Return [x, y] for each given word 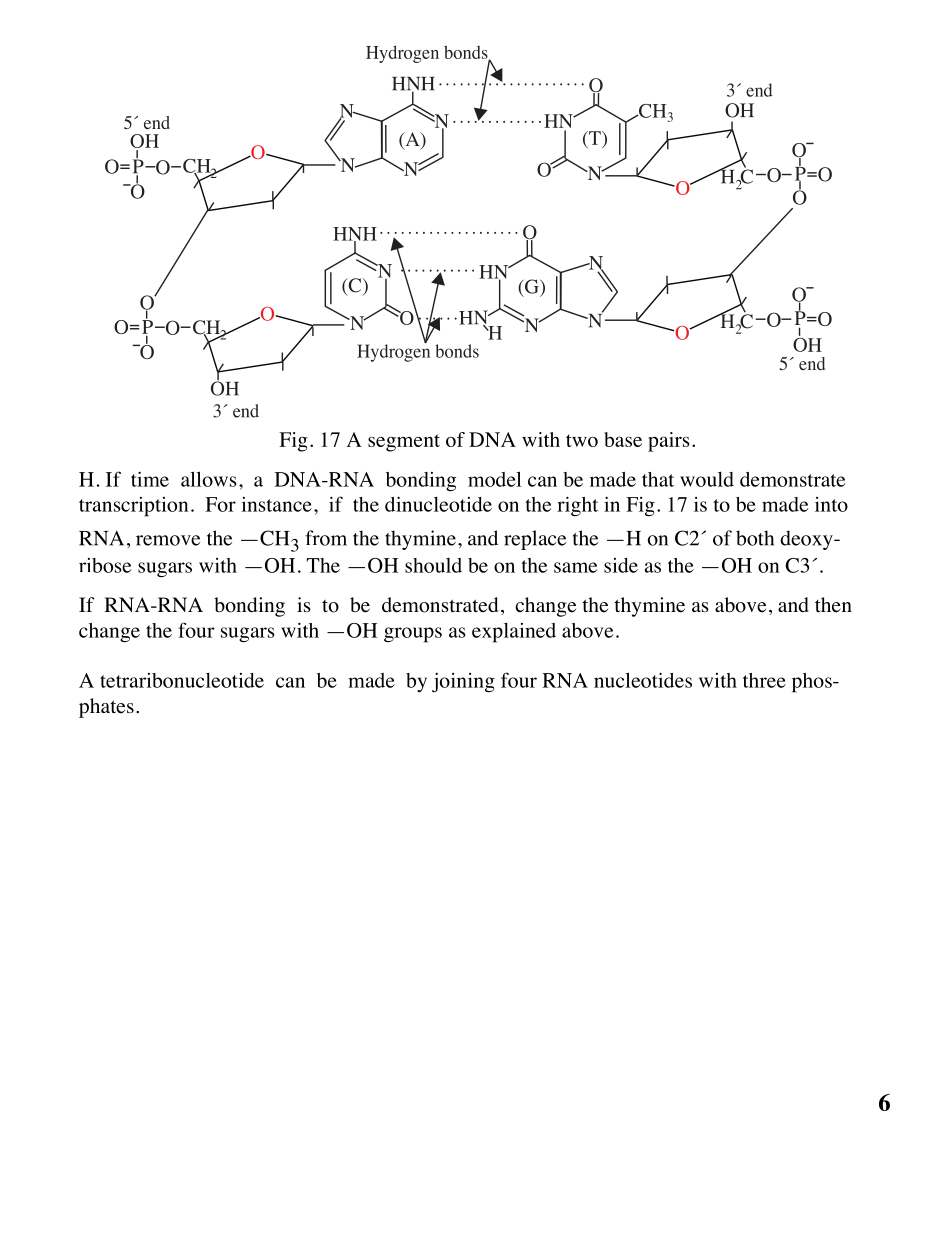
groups [413, 635]
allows [209, 479]
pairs [669, 442]
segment [404, 443]
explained [514, 633]
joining [463, 682]
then [833, 605]
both [755, 538]
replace [535, 540]
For [220, 504]
